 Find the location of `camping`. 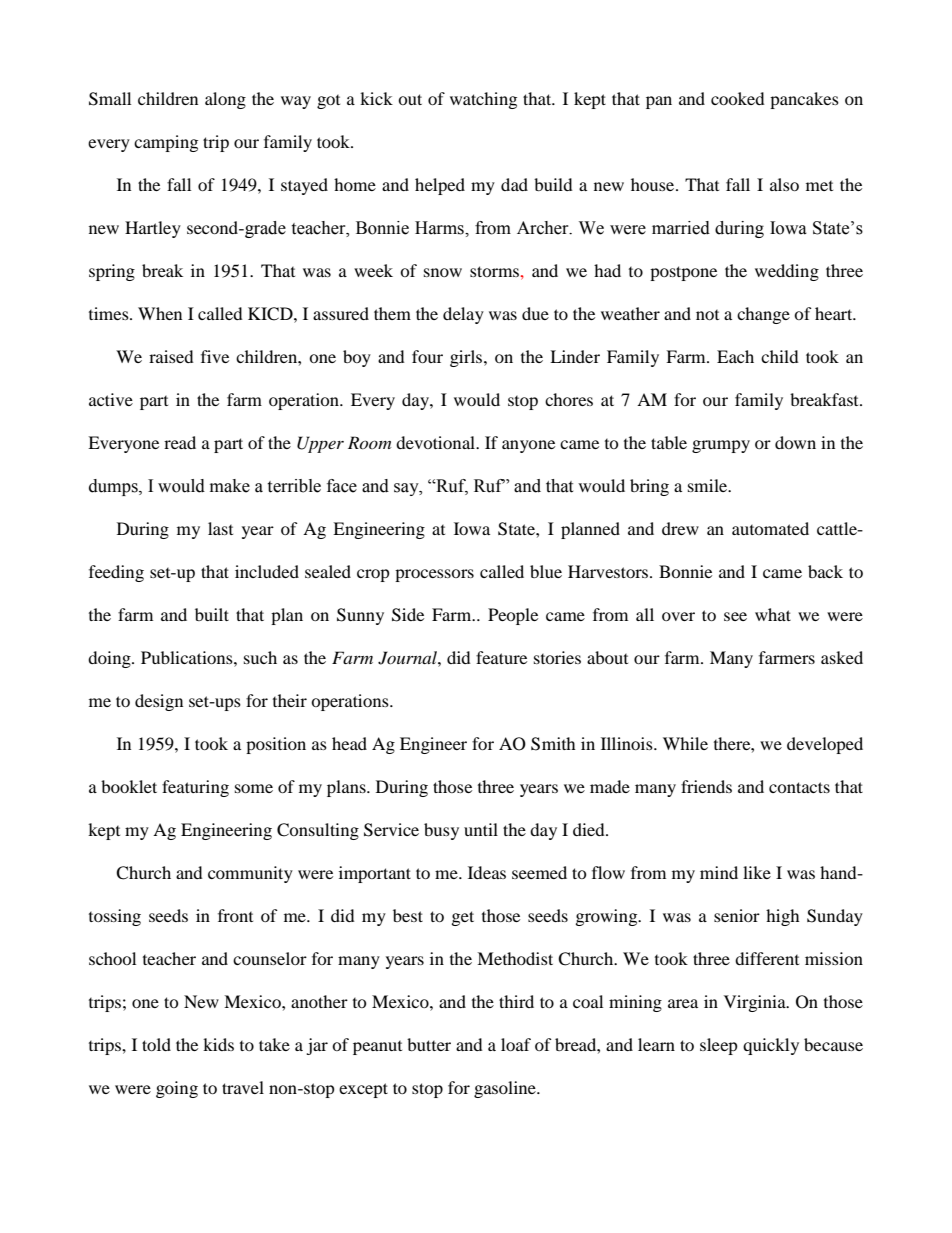

camping is located at coordinates (166, 143).
